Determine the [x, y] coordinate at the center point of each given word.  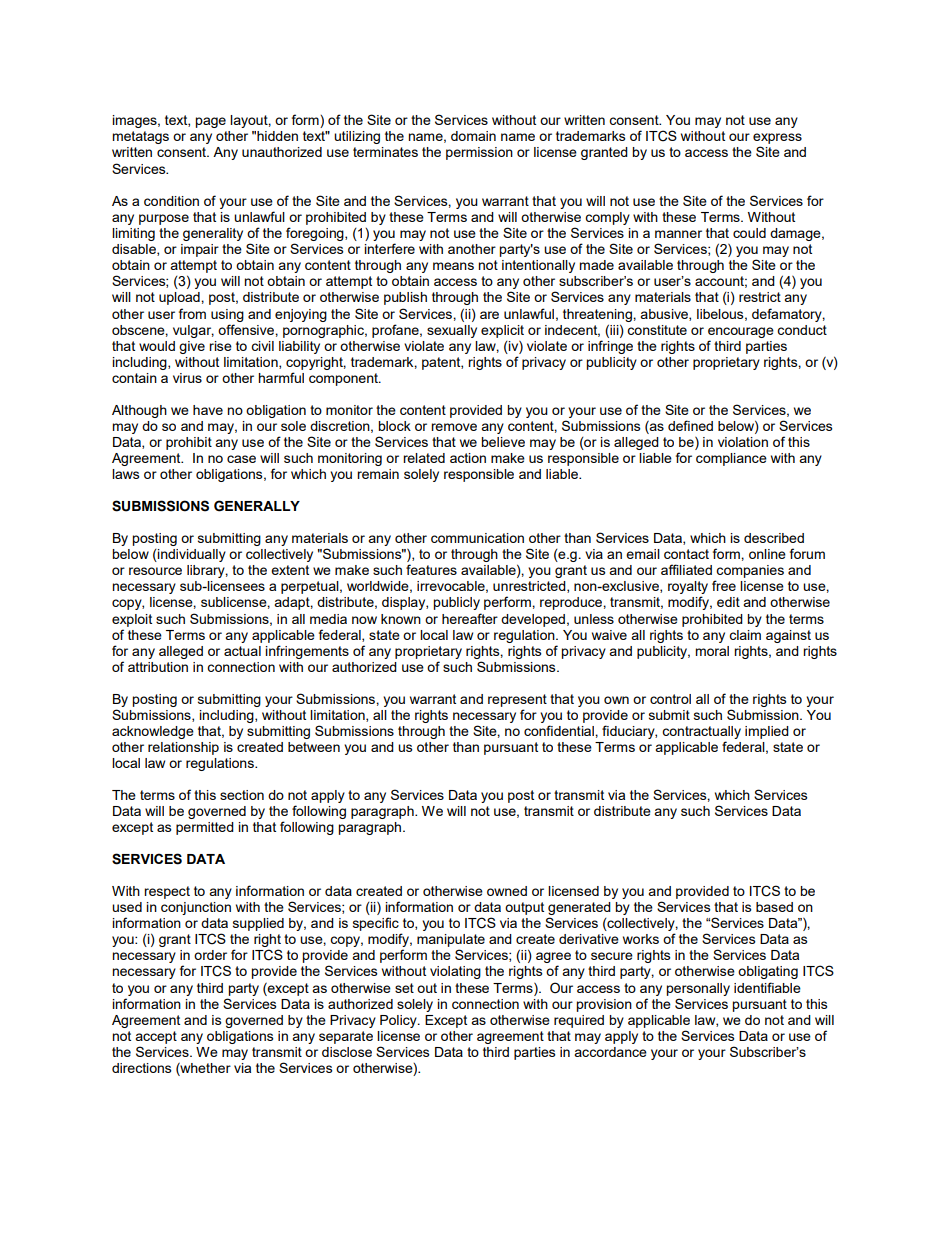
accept [156, 1037]
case [241, 459]
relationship [183, 748]
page [210, 122]
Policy [399, 1021]
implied [767, 732]
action [468, 458]
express [777, 138]
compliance [731, 459]
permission [479, 153]
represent [517, 700]
